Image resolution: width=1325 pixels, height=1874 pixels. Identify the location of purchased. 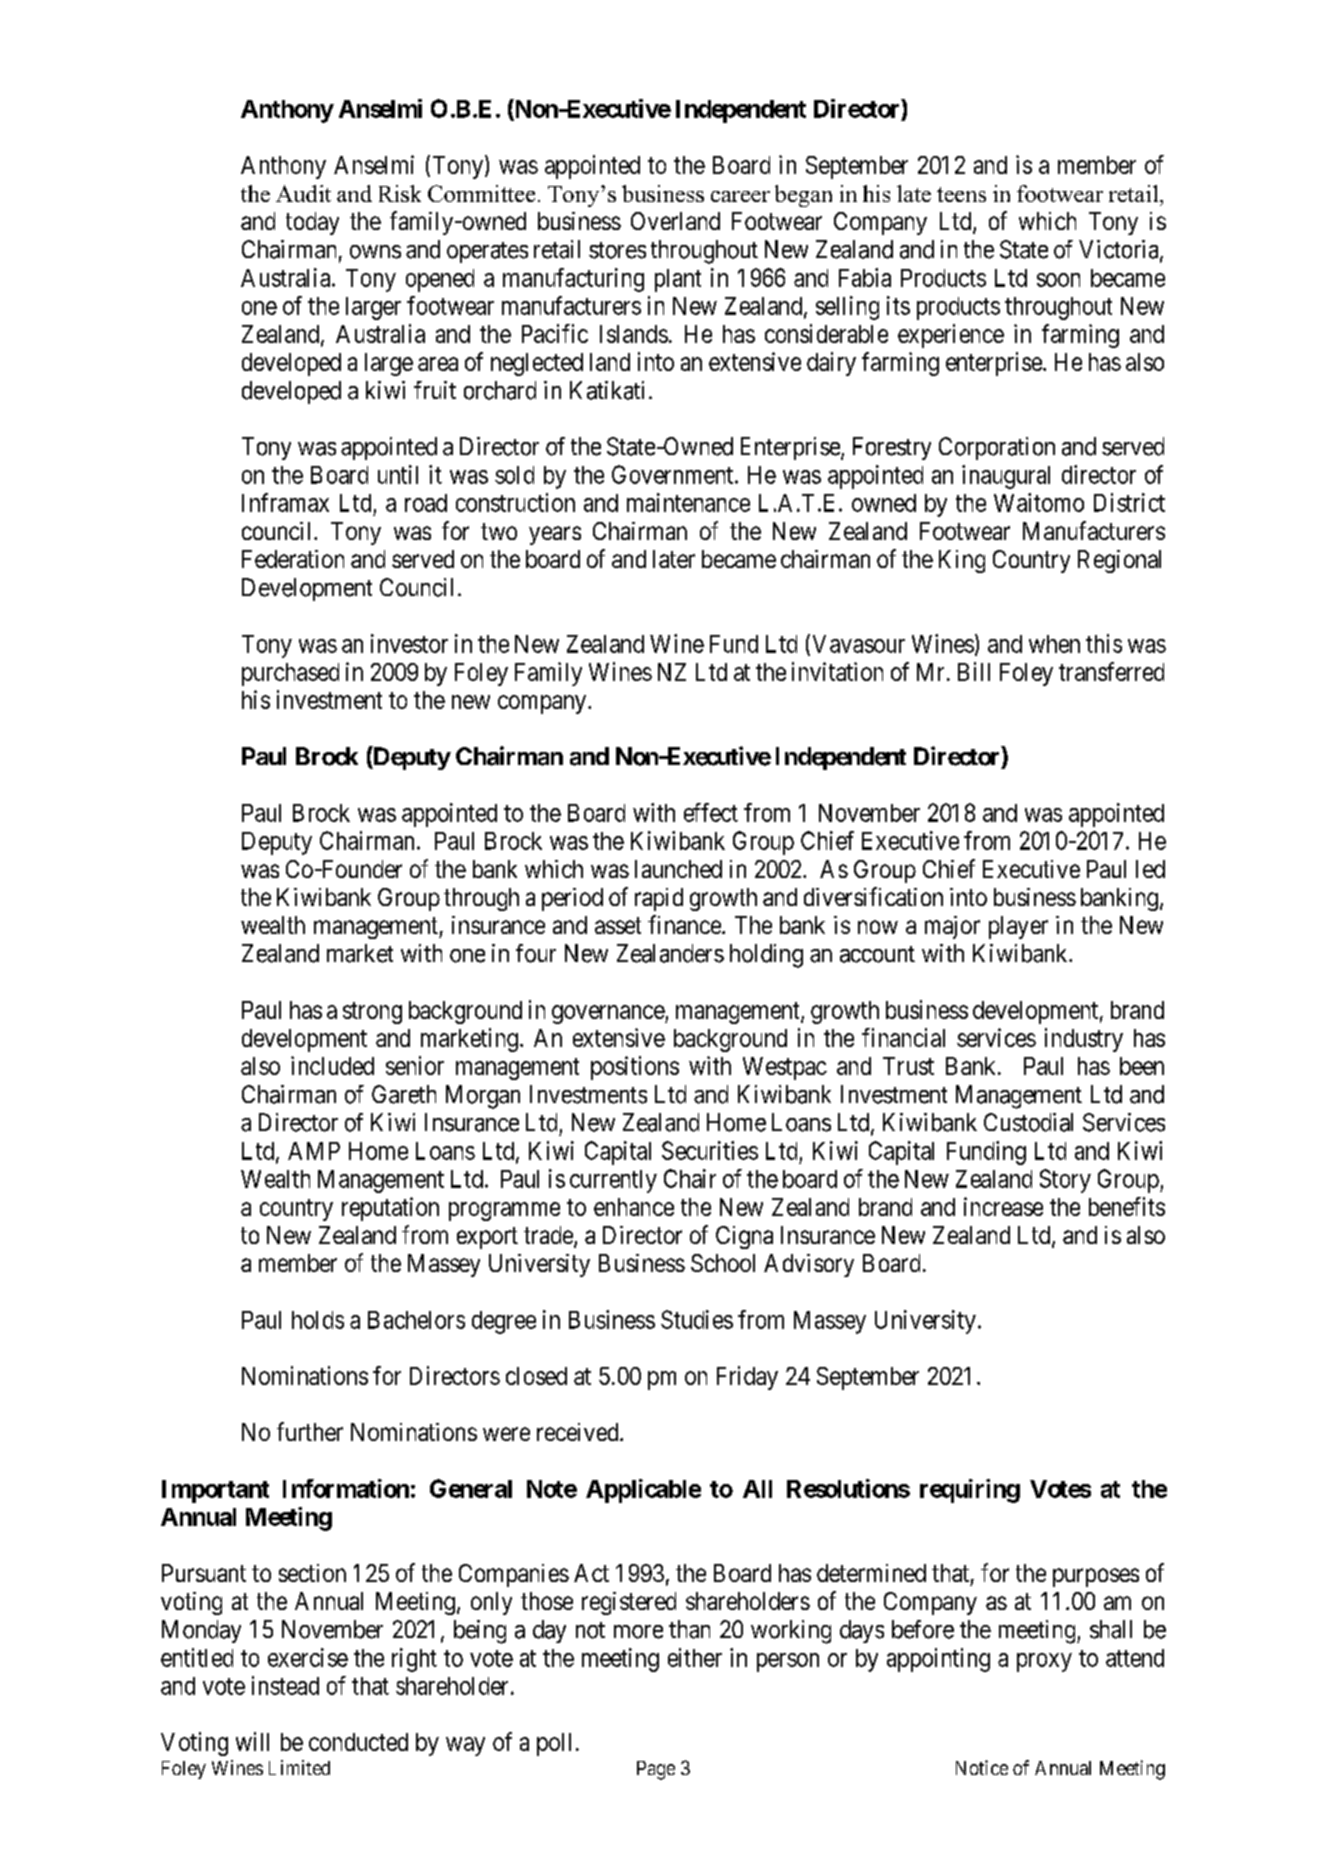
(290, 674).
